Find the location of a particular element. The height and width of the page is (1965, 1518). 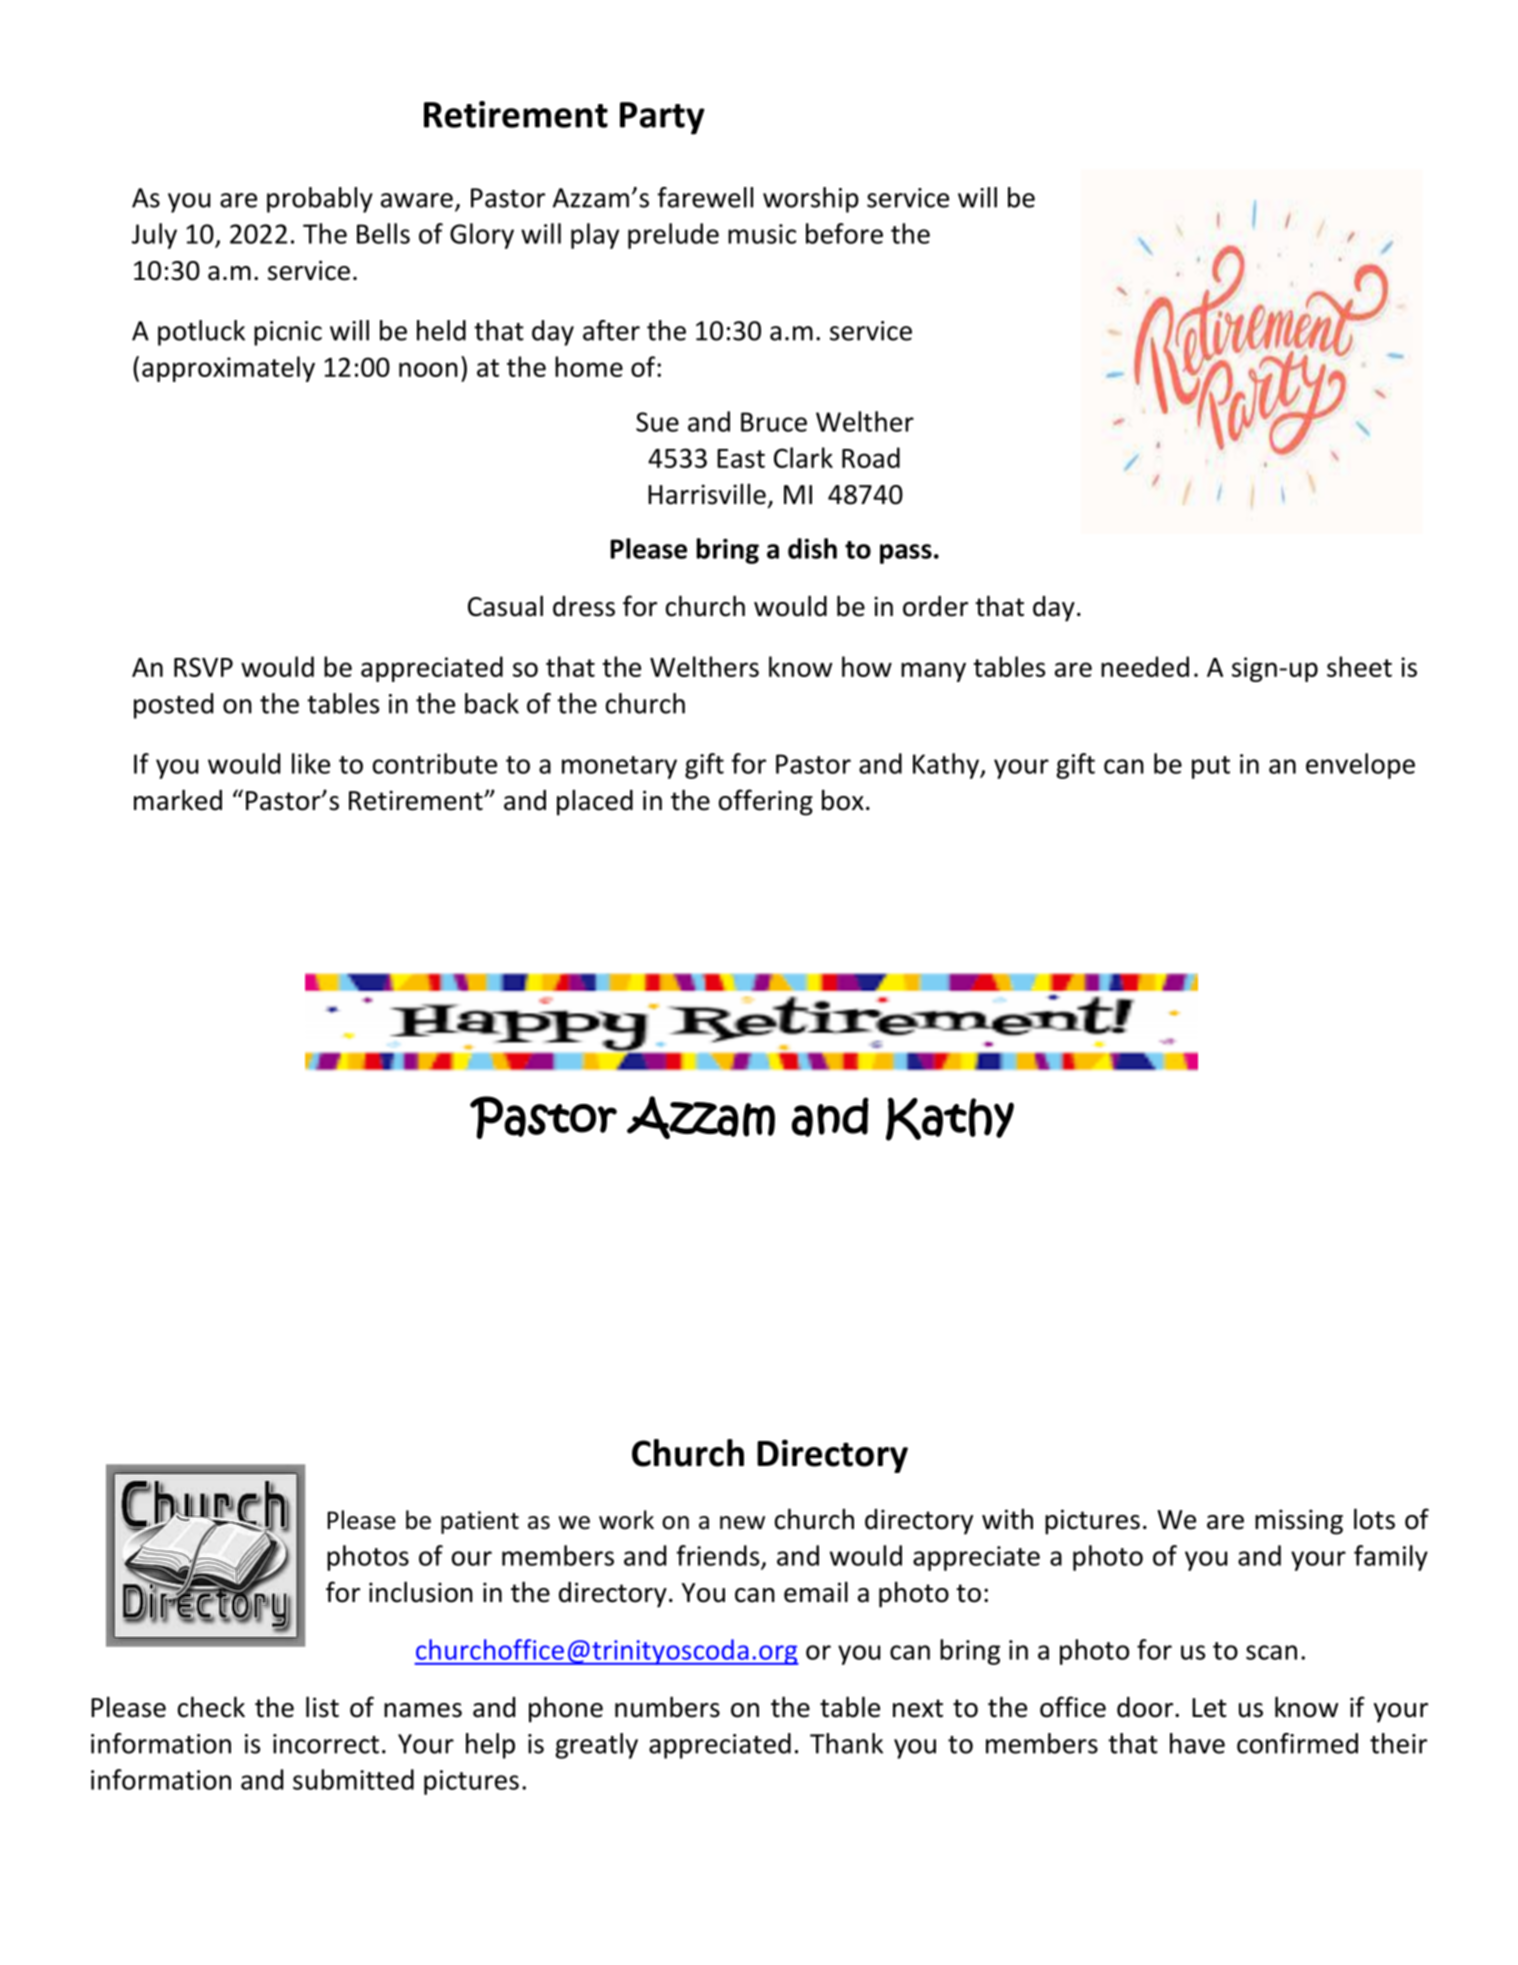

Clark is located at coordinates (803, 457).
